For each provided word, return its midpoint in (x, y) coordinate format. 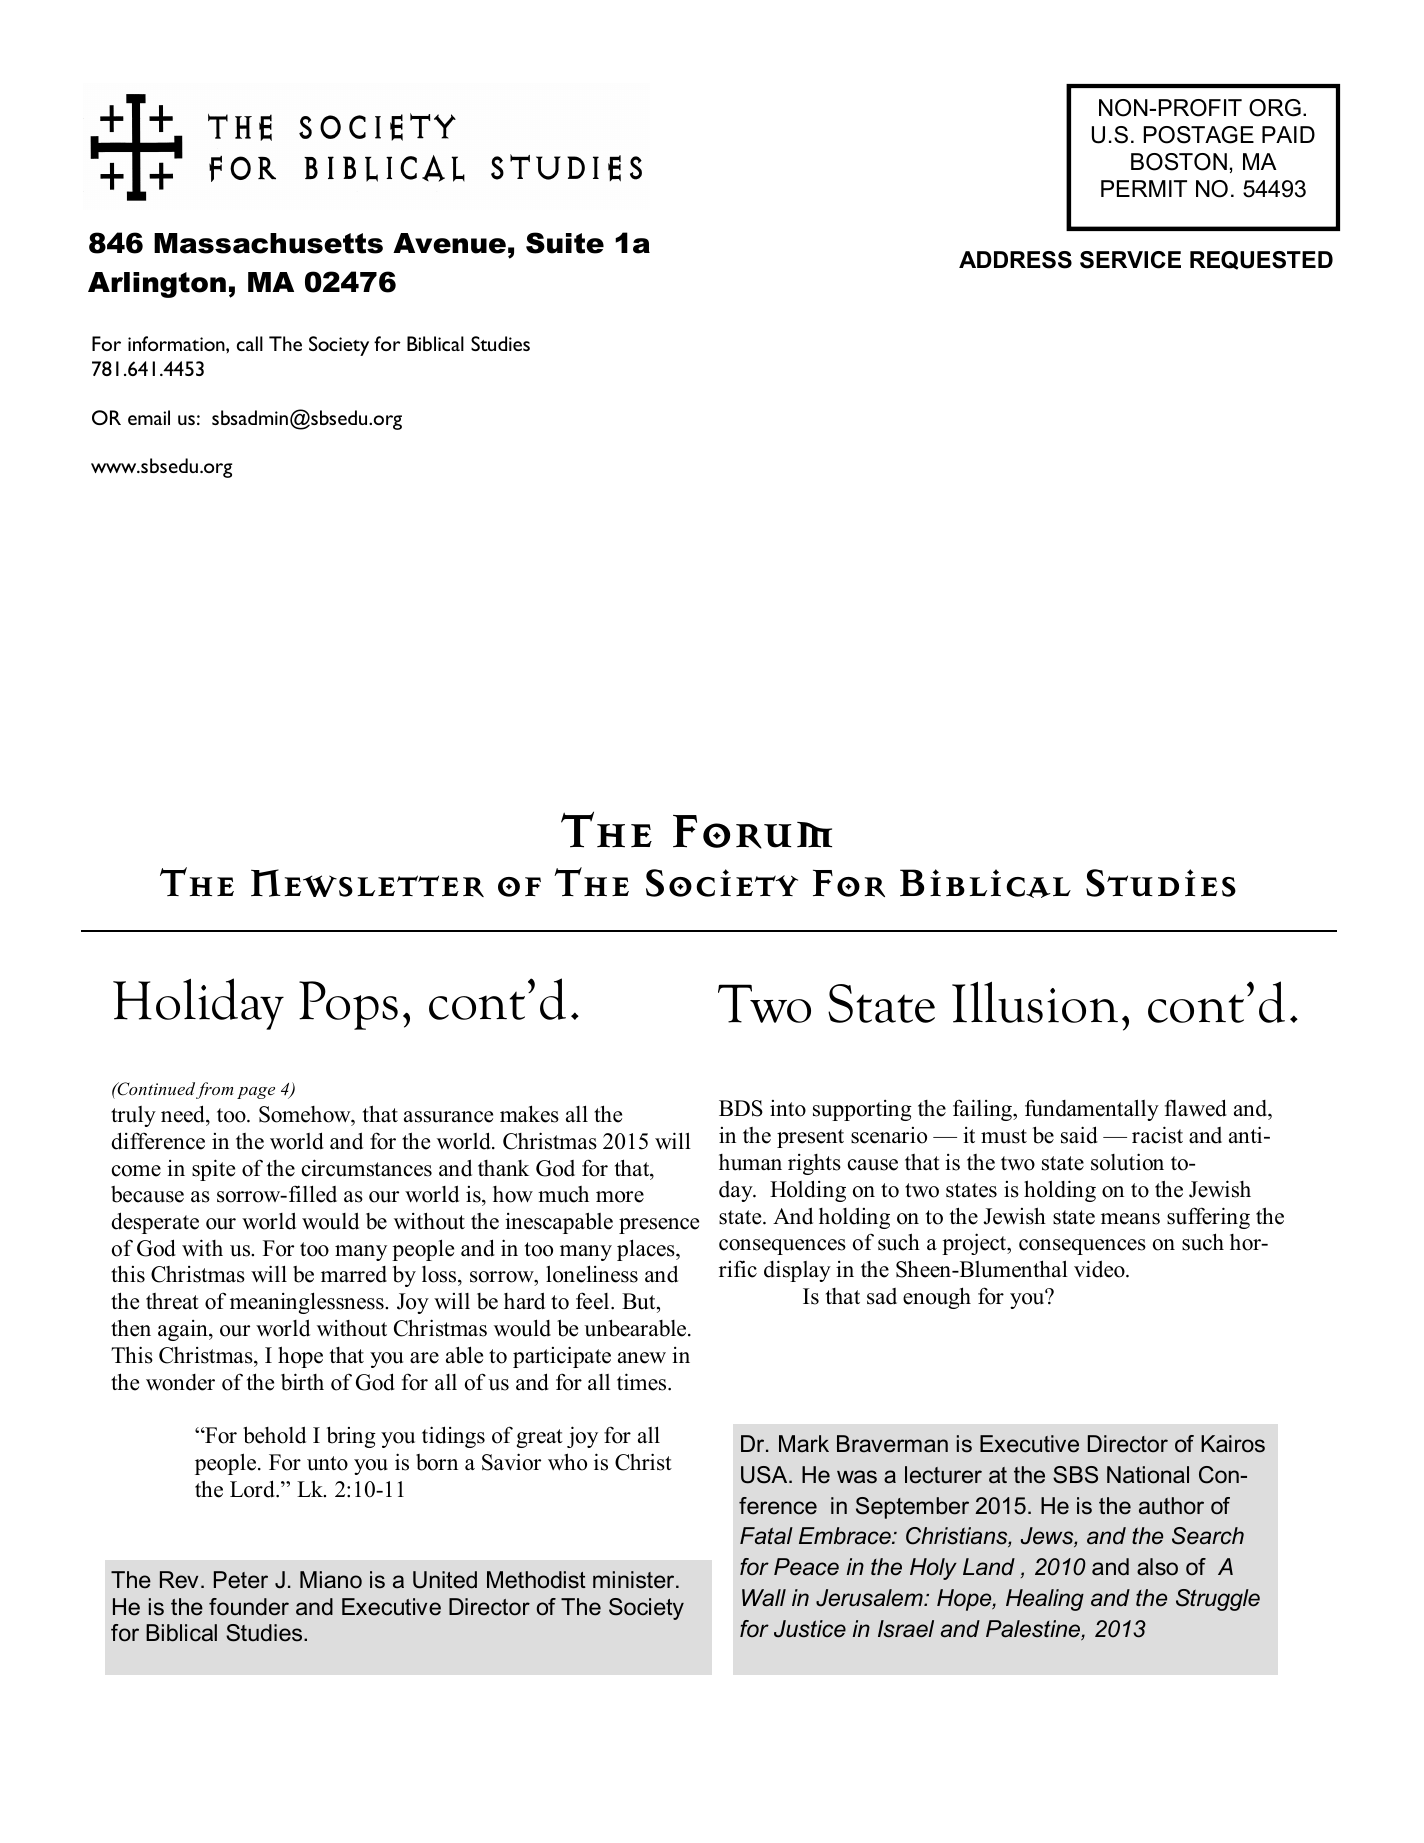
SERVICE (1130, 260)
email (149, 417)
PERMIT (1144, 188)
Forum (752, 832)
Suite (565, 243)
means (1130, 1219)
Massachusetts (268, 243)
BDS (741, 1108)
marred (354, 1274)
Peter (241, 1580)
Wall (764, 1598)
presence (659, 1226)
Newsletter (367, 883)
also (1157, 1567)
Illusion (1035, 1002)
